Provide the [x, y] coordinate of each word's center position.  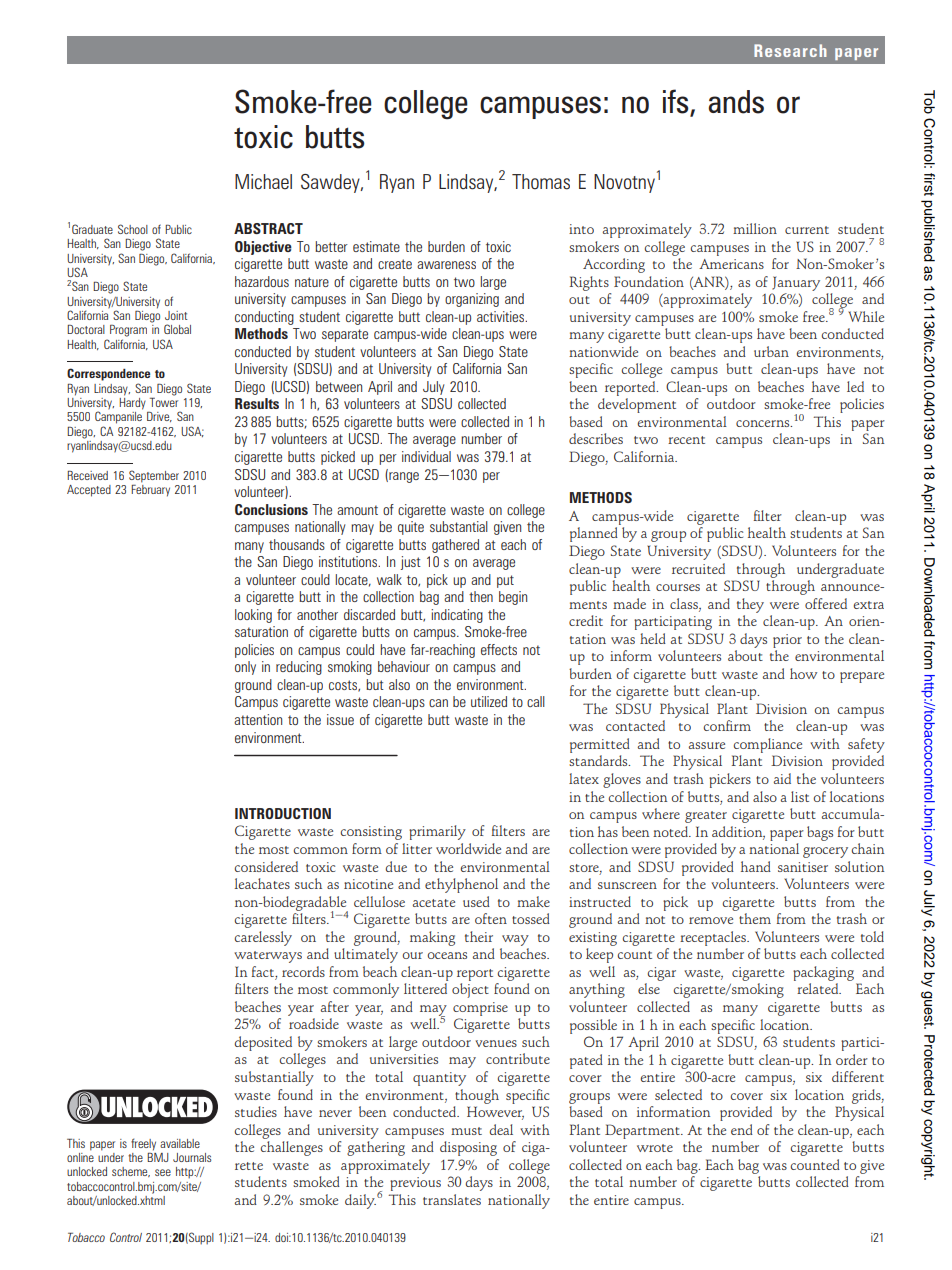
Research [790, 50]
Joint [176, 315]
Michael [263, 182]
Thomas [541, 182]
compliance [768, 745]
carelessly [263, 938]
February [150, 489]
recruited [698, 568]
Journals [192, 1157]
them [755, 918]
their [479, 936]
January [796, 283]
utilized [489, 701]
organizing [472, 300]
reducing [299, 668]
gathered [455, 546]
